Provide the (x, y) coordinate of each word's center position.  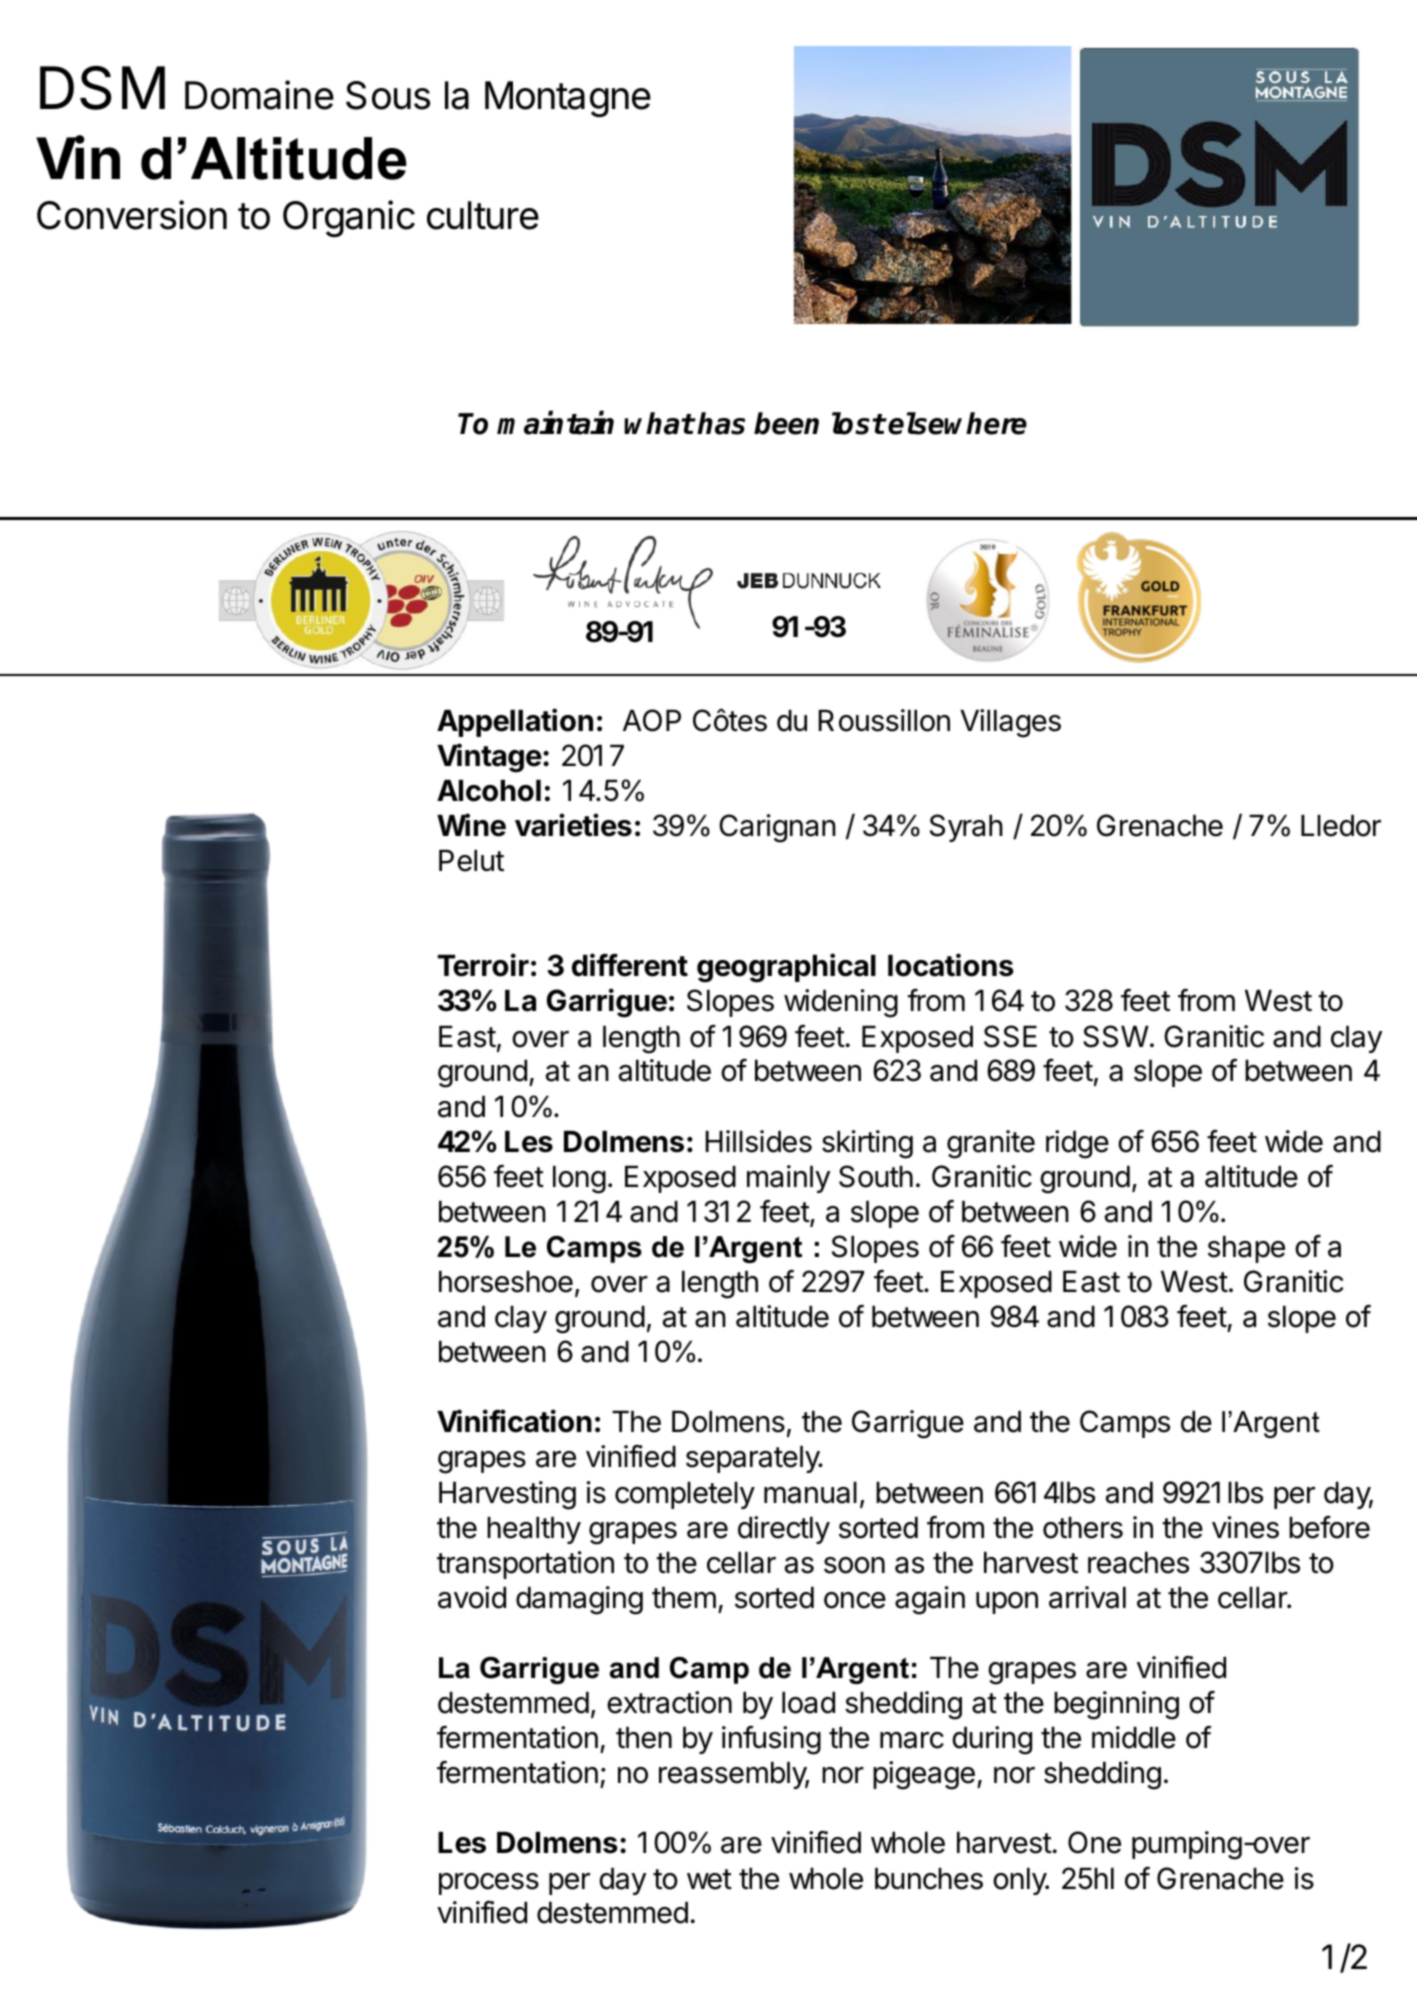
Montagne (568, 99)
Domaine (259, 95)
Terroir (483, 965)
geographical (786, 968)
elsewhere (957, 423)
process (489, 1884)
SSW (1116, 1036)
